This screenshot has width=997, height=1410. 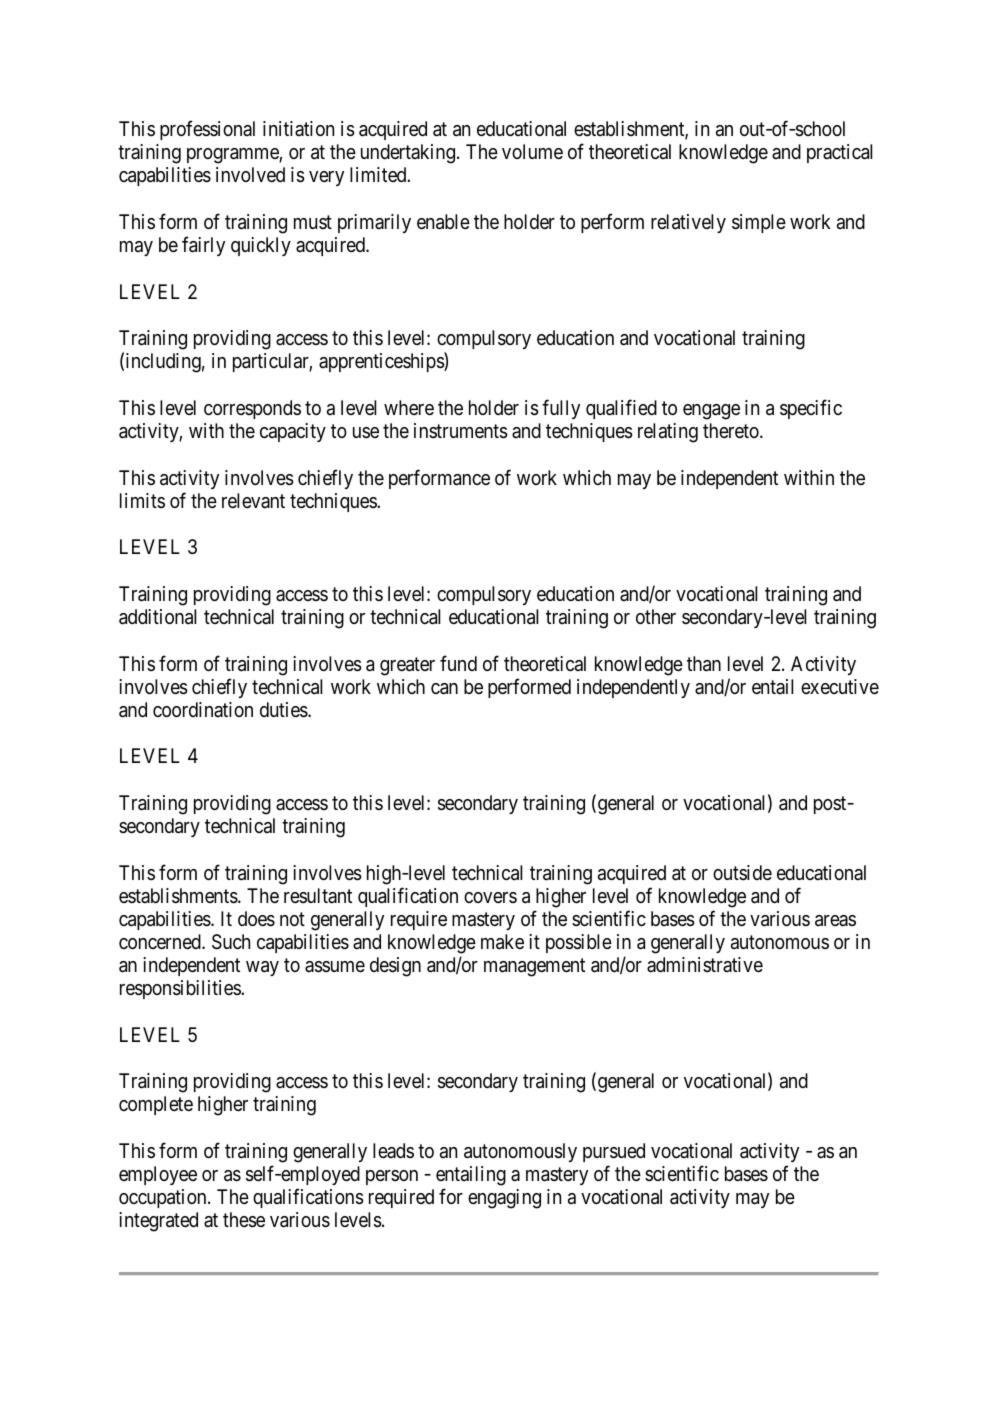 What do you see at coordinates (244, 1220) in the screenshot?
I see `these` at bounding box center [244, 1220].
